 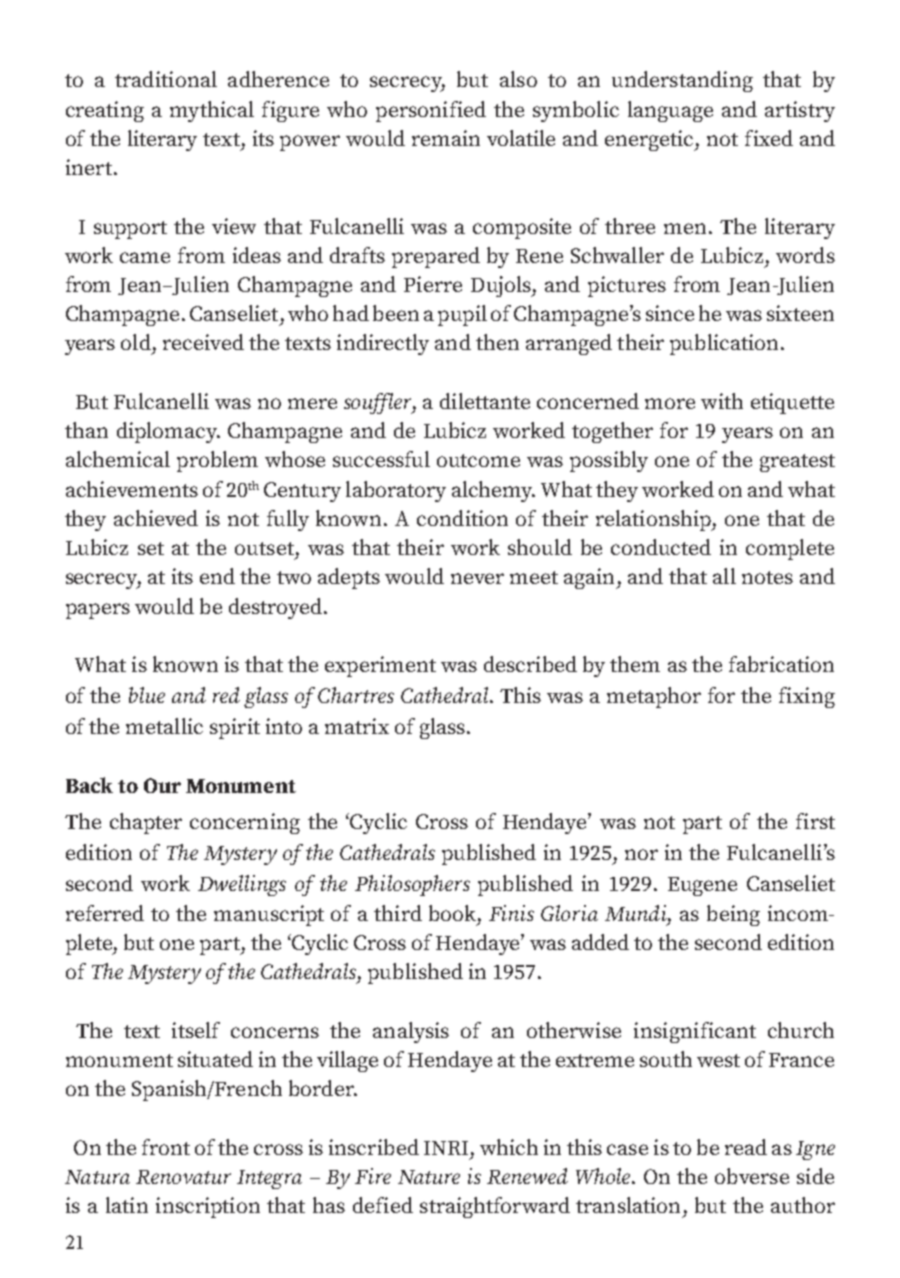 What do you see at coordinates (166, 1147) in the page?
I see `front` at bounding box center [166, 1147].
